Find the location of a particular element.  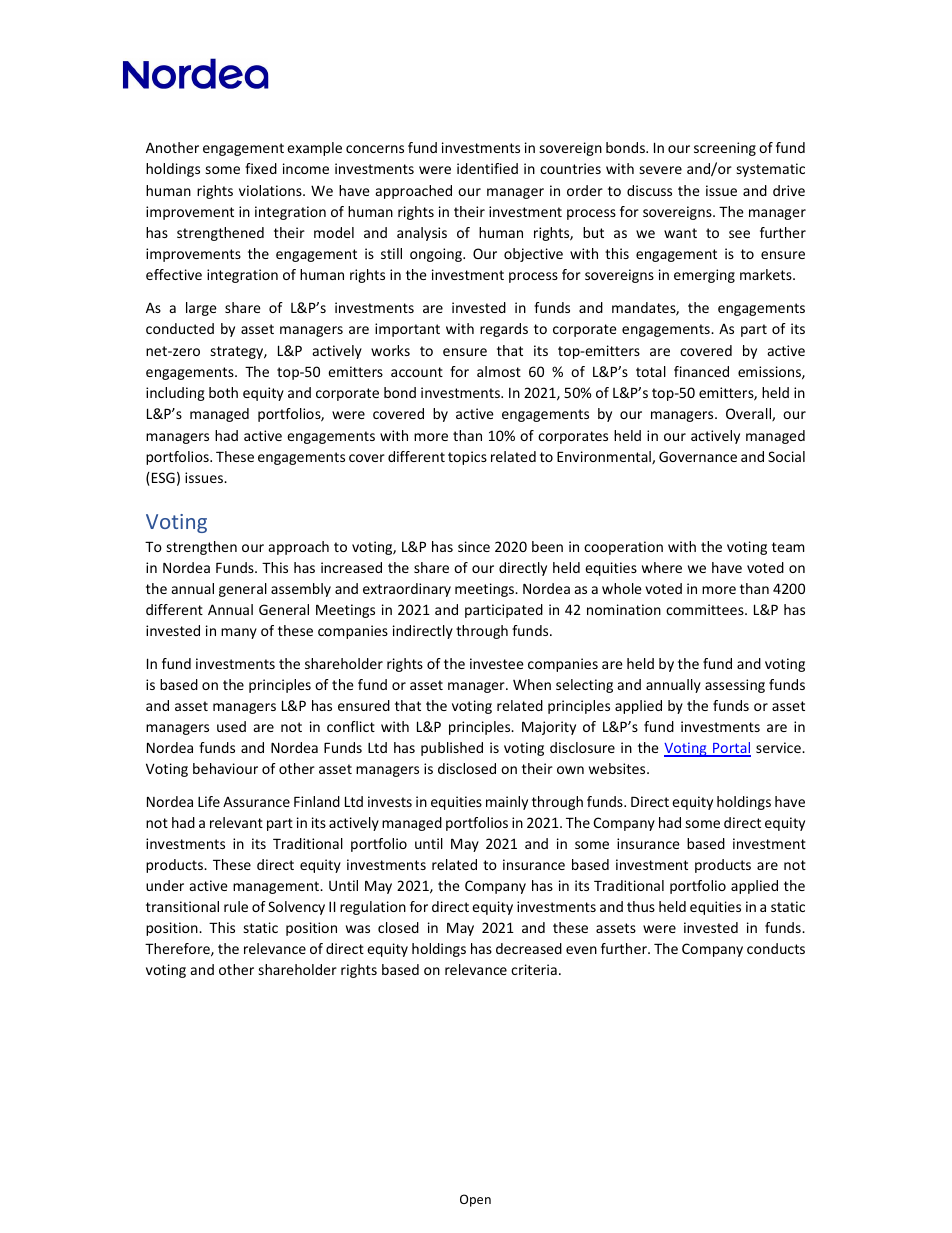

Open is located at coordinates (475, 1200).
